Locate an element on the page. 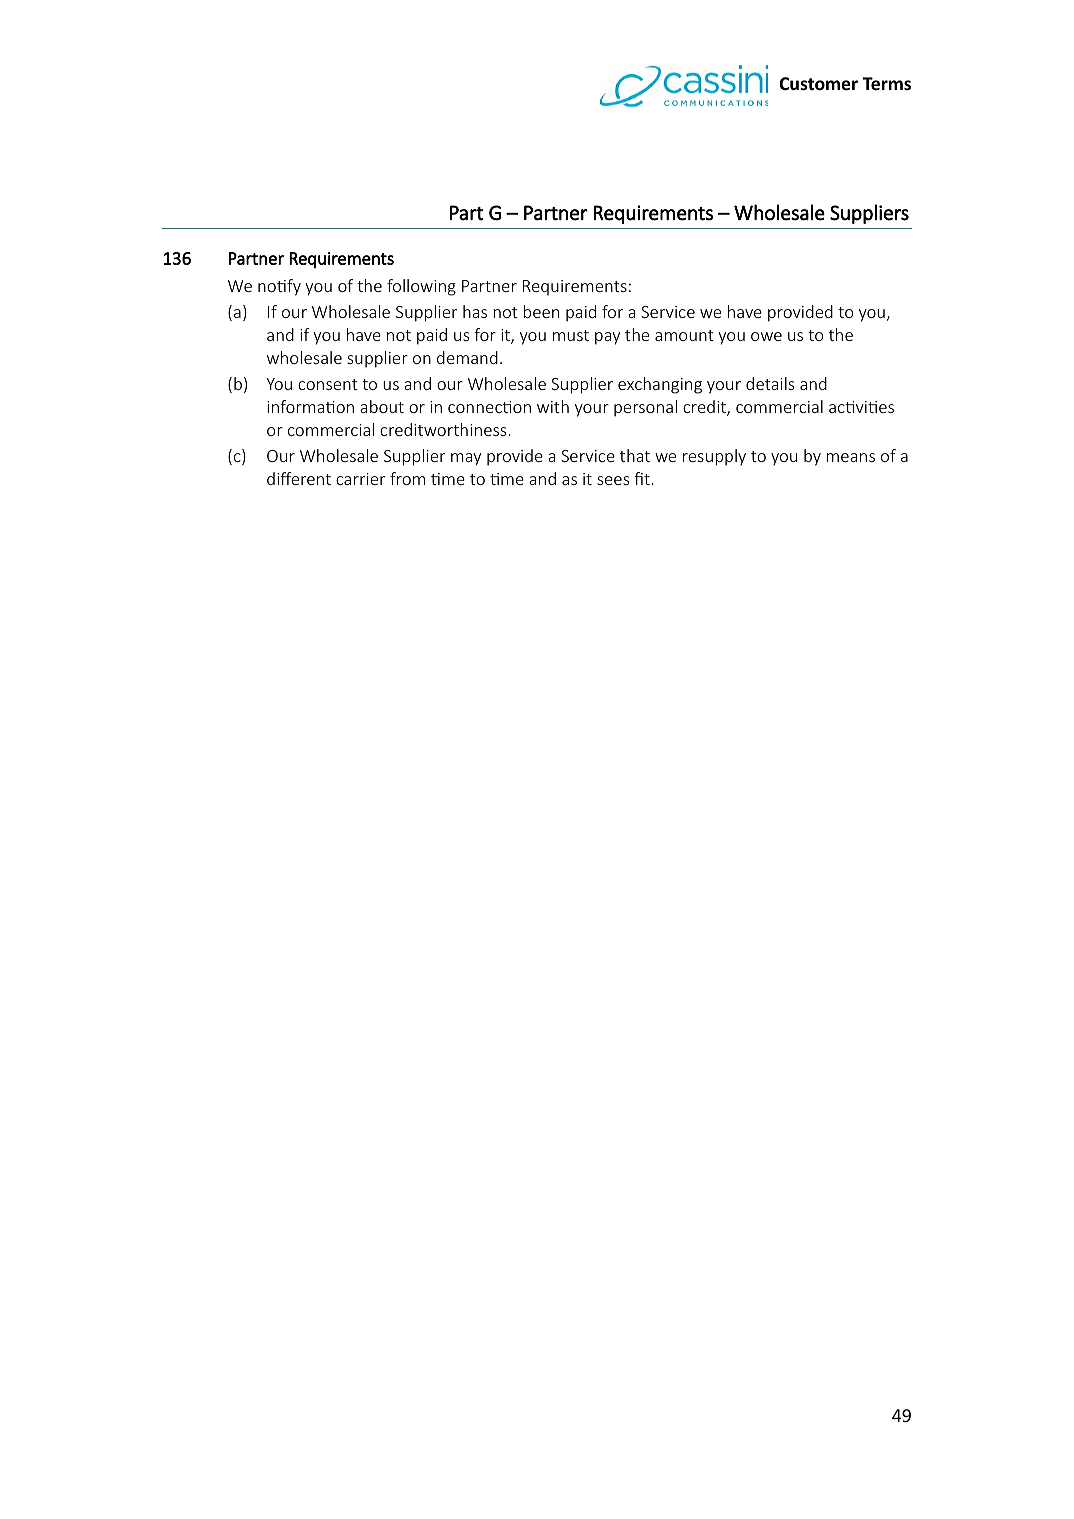  carrier is located at coordinates (360, 479).
